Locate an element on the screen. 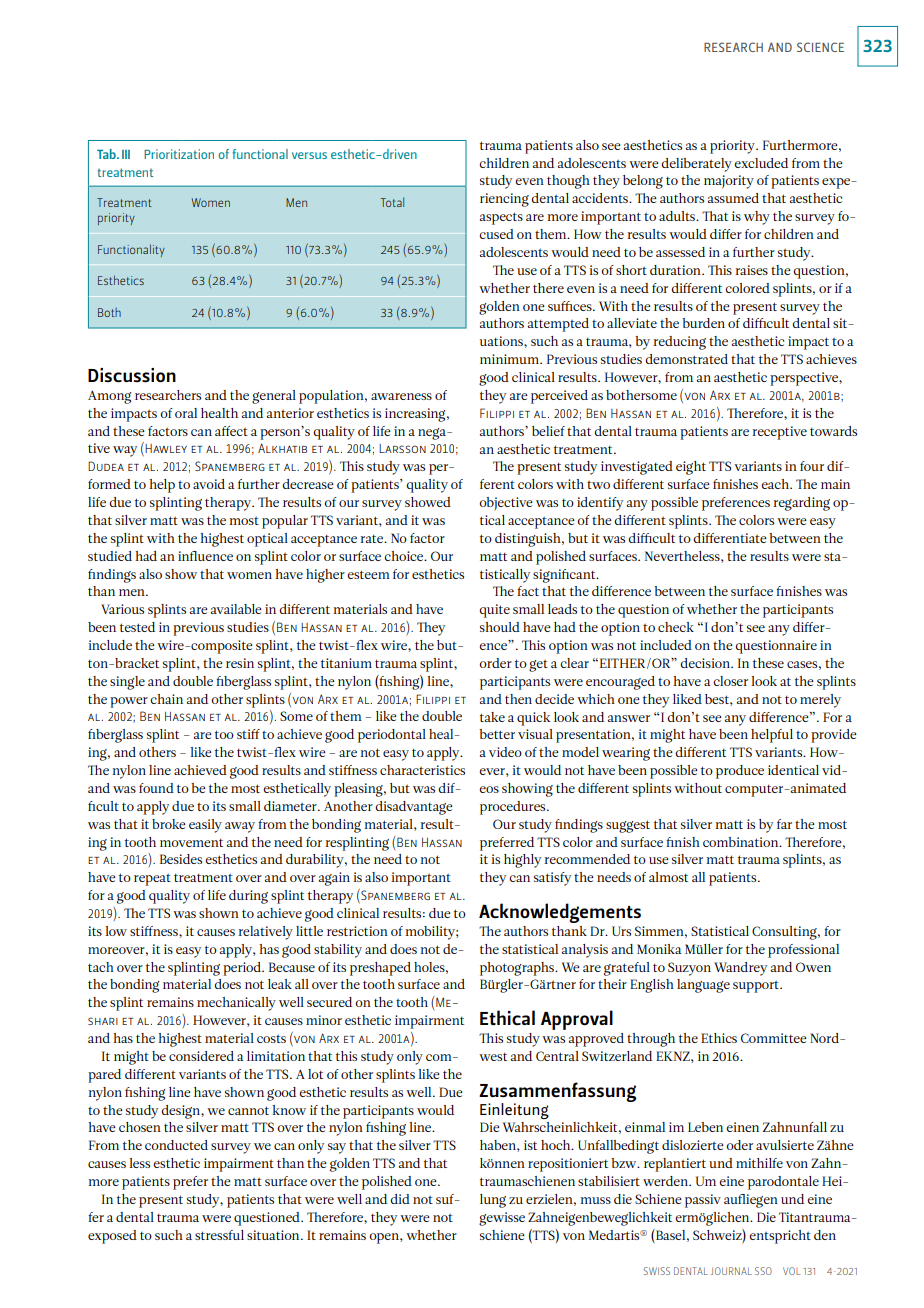  did is located at coordinates (400, 1199).
